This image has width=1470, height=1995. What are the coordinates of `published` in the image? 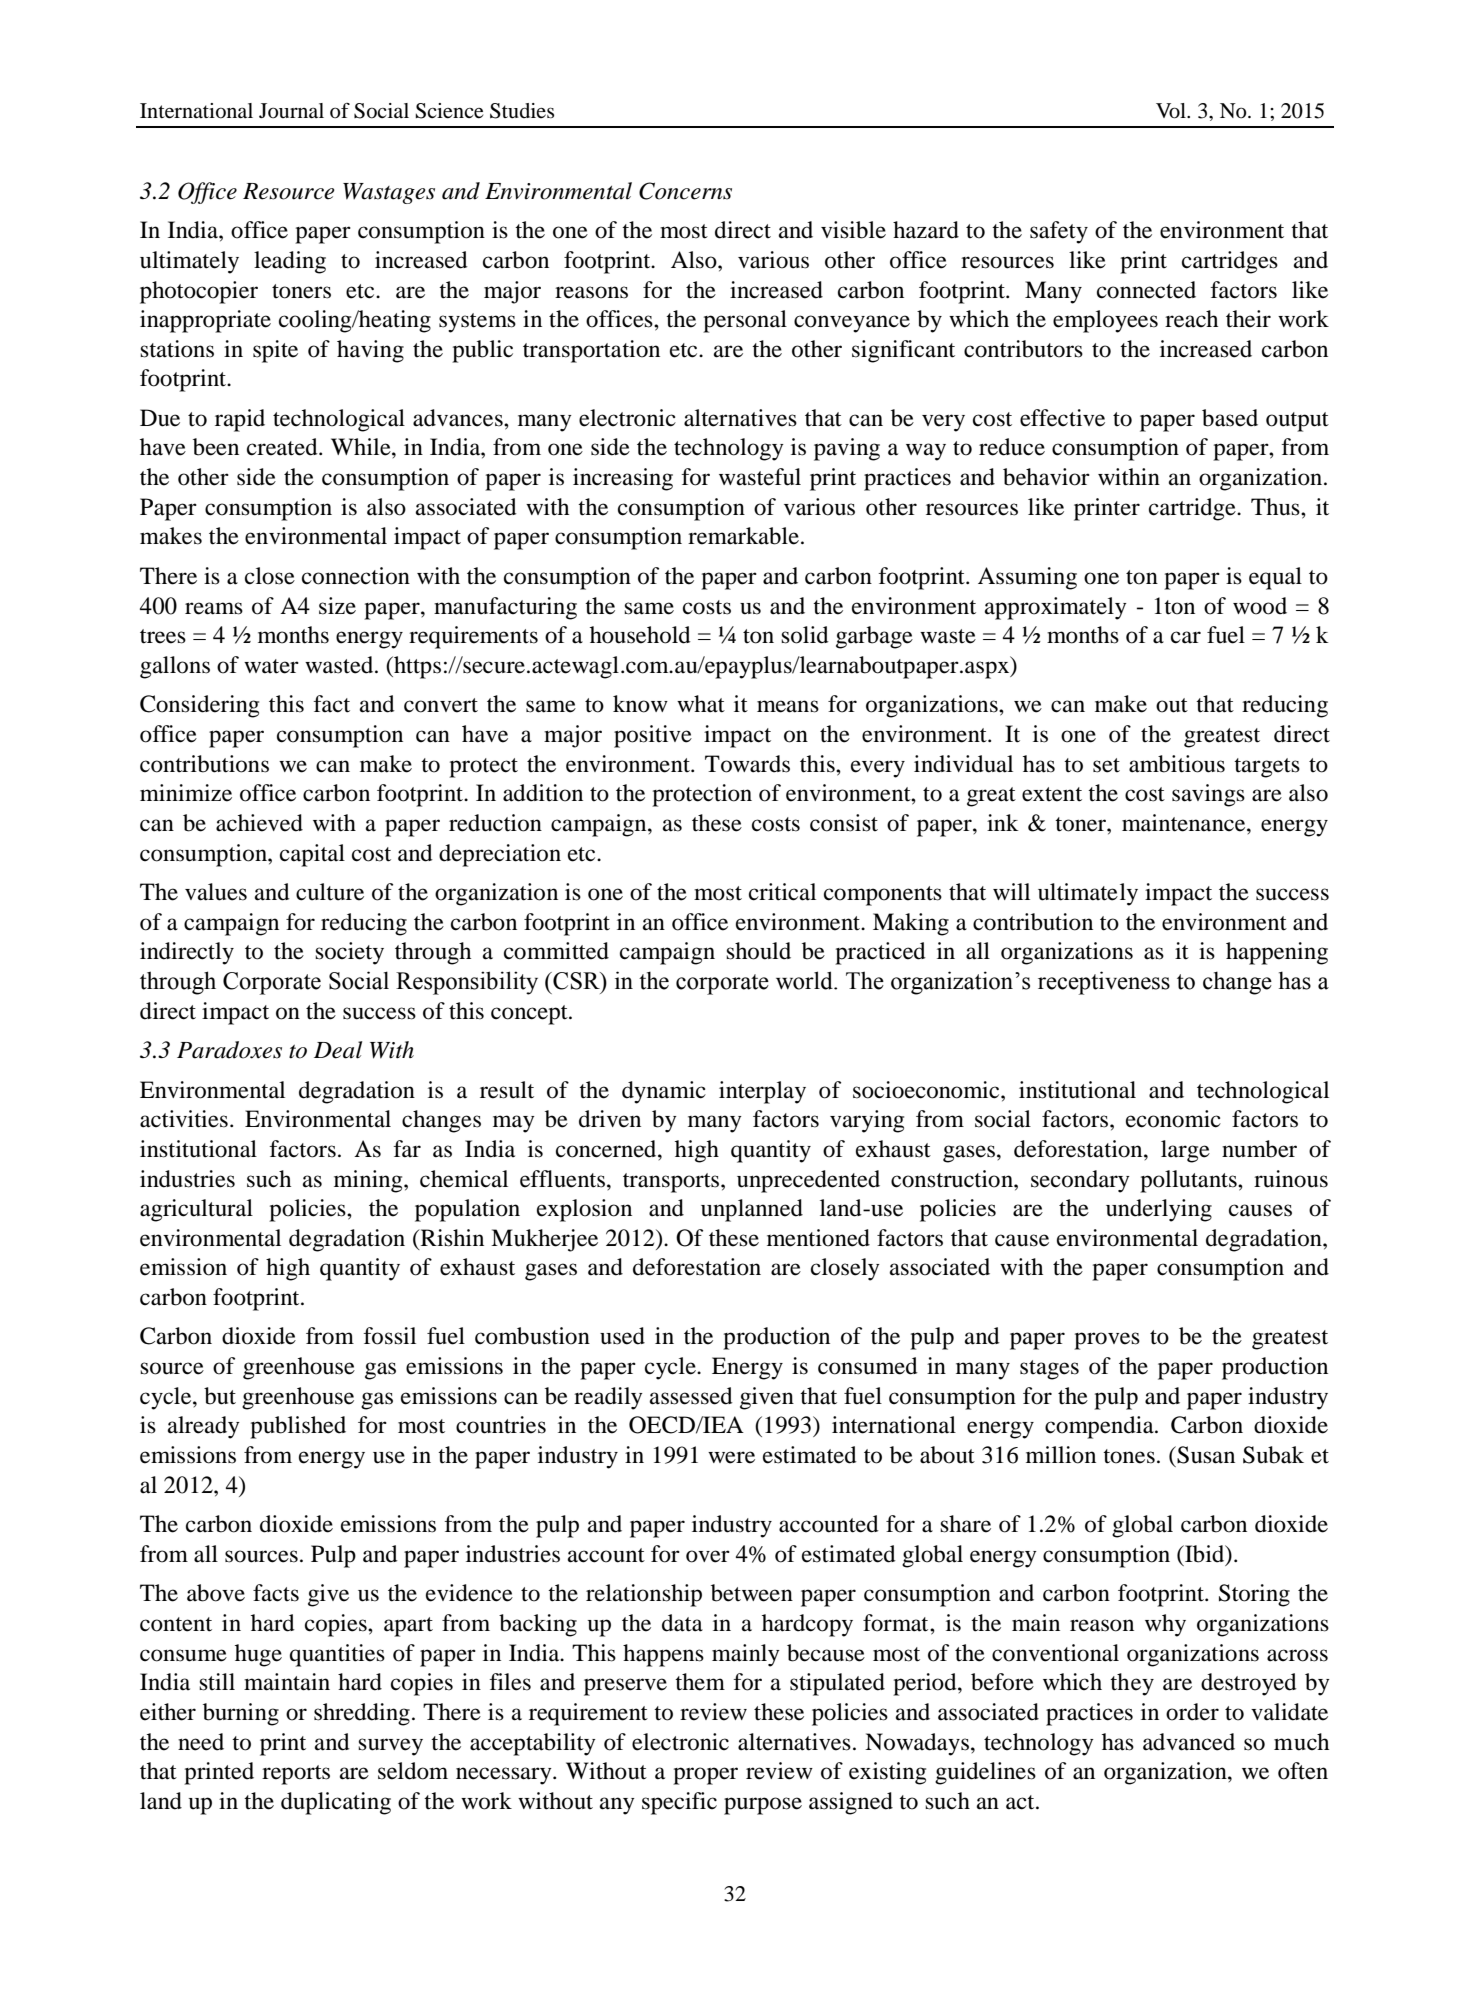 It's located at (298, 1427).
